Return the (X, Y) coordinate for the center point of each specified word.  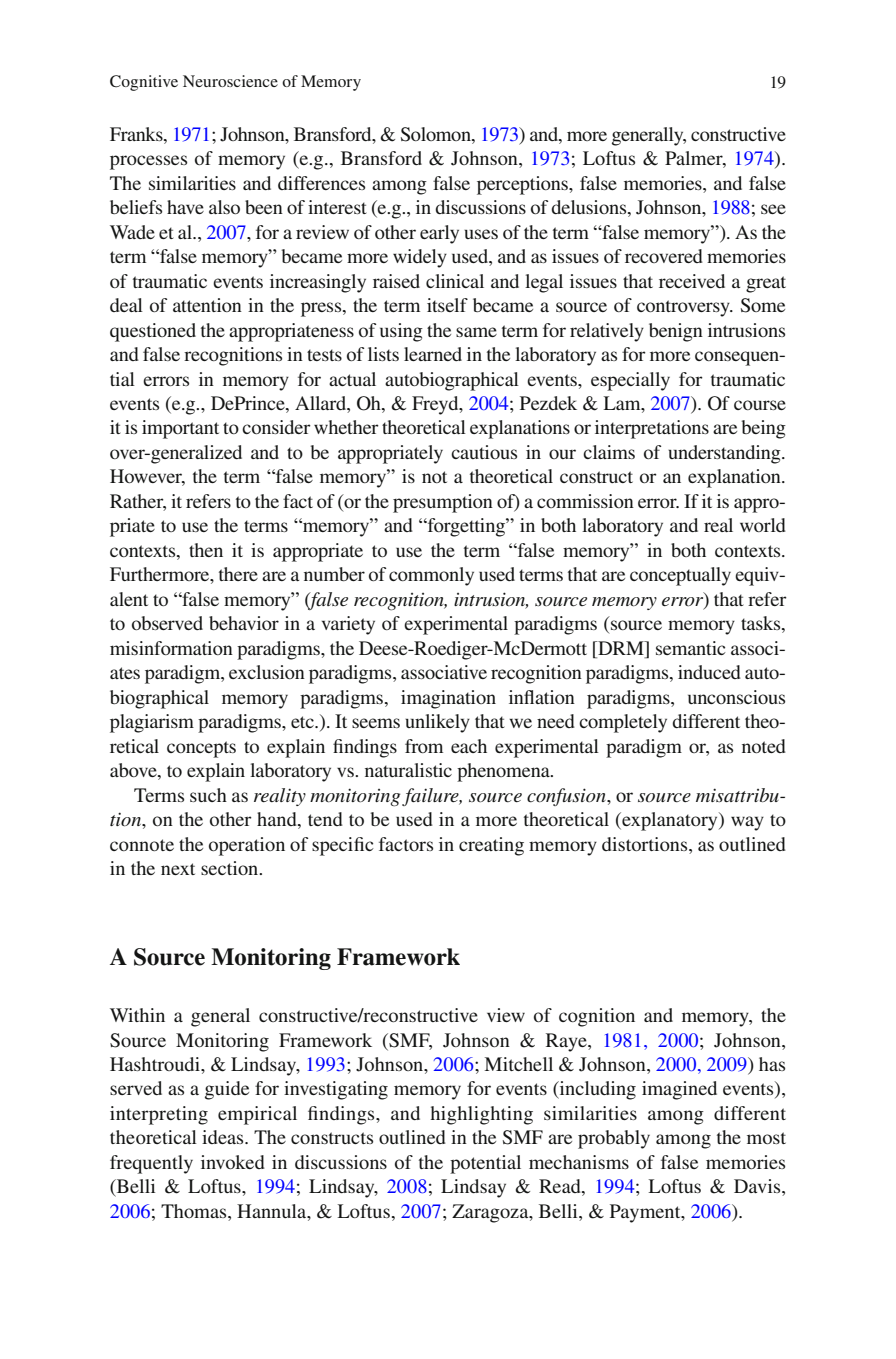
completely (623, 723)
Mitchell (518, 1064)
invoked (233, 1162)
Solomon (437, 134)
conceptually (680, 576)
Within (137, 1015)
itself (447, 305)
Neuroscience (230, 81)
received (692, 281)
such (208, 795)
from (424, 746)
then (206, 550)
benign (676, 332)
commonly (431, 576)
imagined (679, 1090)
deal (126, 305)
